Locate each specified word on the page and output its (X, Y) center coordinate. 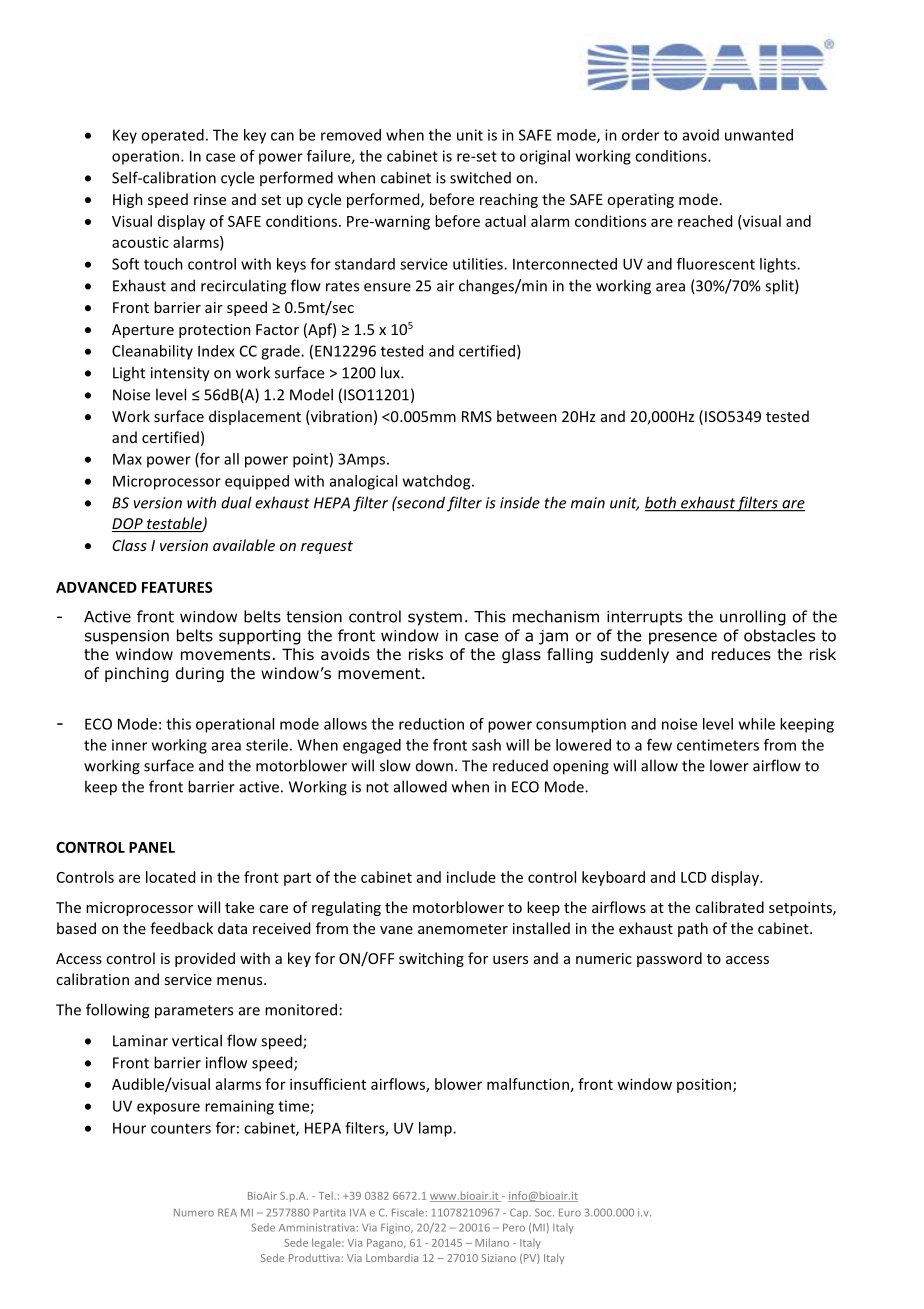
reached (705, 221)
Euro (570, 1212)
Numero (194, 1213)
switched (480, 177)
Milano (492, 1242)
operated (172, 136)
